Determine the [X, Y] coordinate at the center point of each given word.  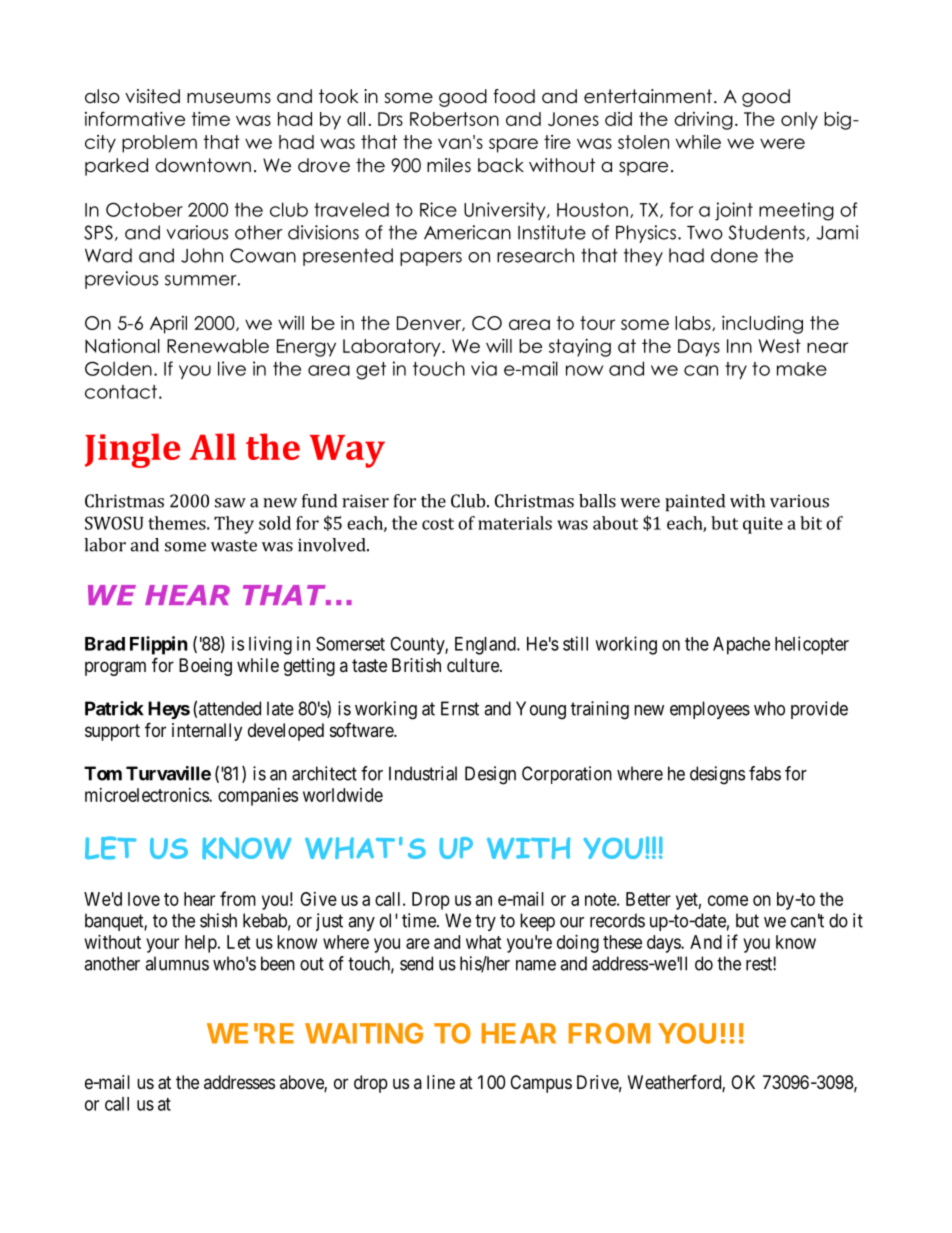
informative [135, 118]
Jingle [132, 450]
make [802, 369]
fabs [765, 773]
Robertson [454, 119]
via [484, 368]
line [441, 1082]
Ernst [460, 708]
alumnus [177, 963]
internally [207, 732]
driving [703, 121]
